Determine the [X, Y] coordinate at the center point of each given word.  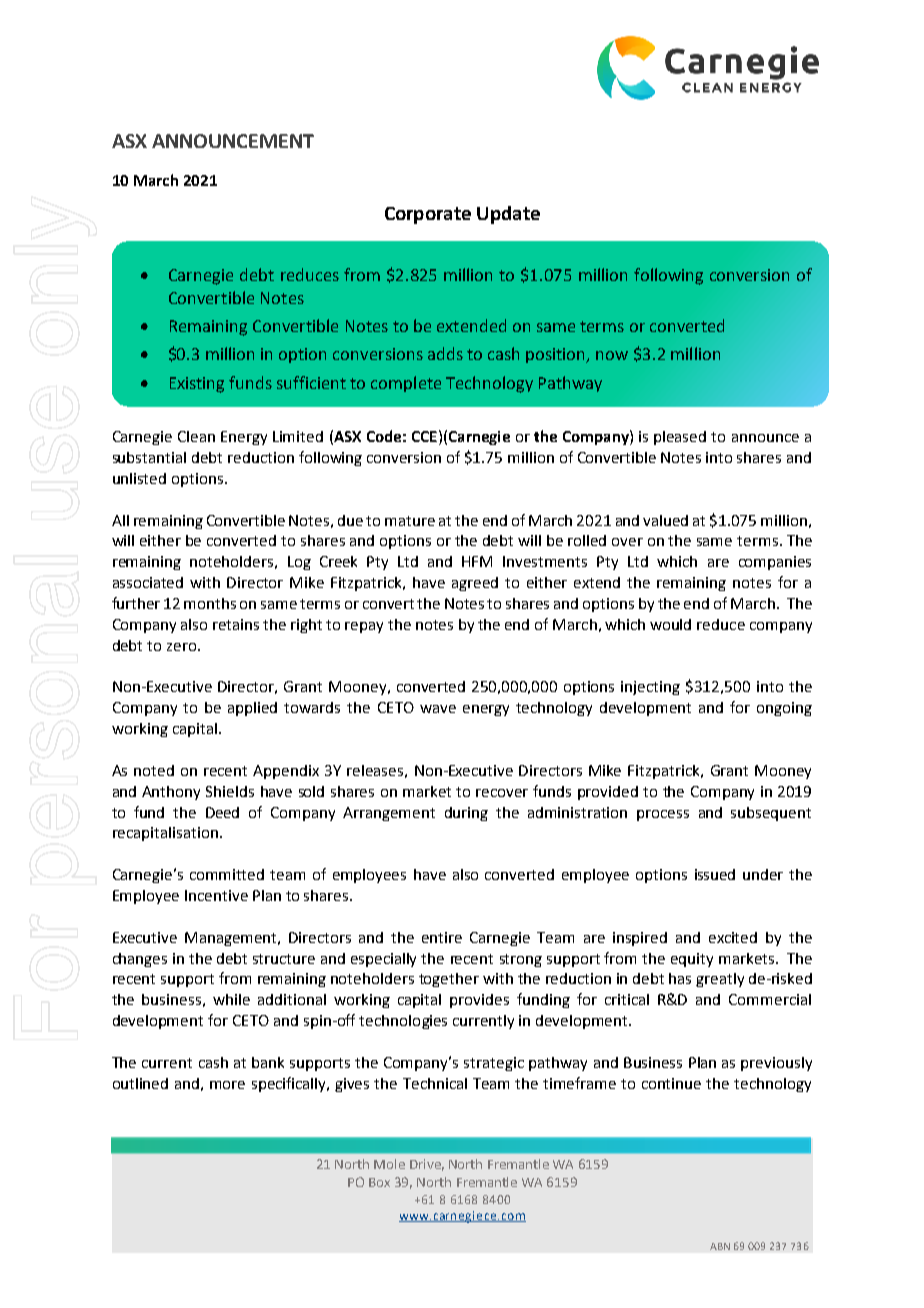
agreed [475, 584]
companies [775, 563]
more [227, 1085]
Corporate [428, 215]
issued [715, 874]
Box [379, 1182]
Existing [197, 385]
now [612, 355]
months [210, 603]
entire [442, 937]
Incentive [216, 895]
